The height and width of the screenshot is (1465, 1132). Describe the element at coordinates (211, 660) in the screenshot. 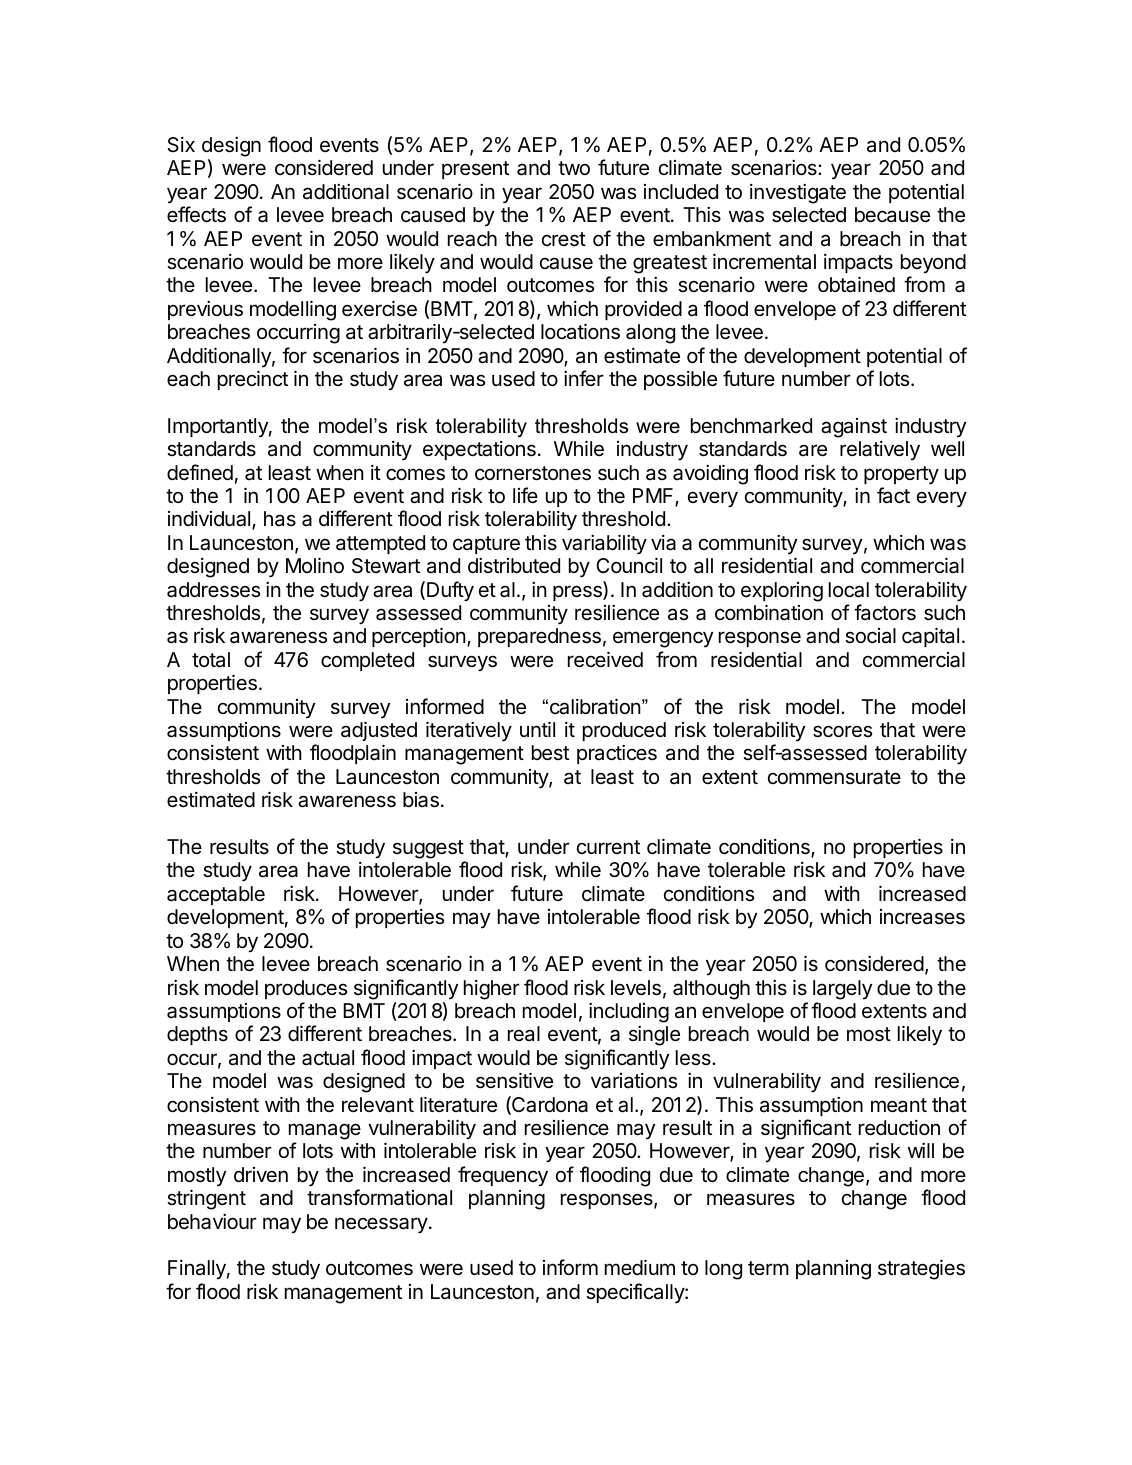

I see `total` at that location.
